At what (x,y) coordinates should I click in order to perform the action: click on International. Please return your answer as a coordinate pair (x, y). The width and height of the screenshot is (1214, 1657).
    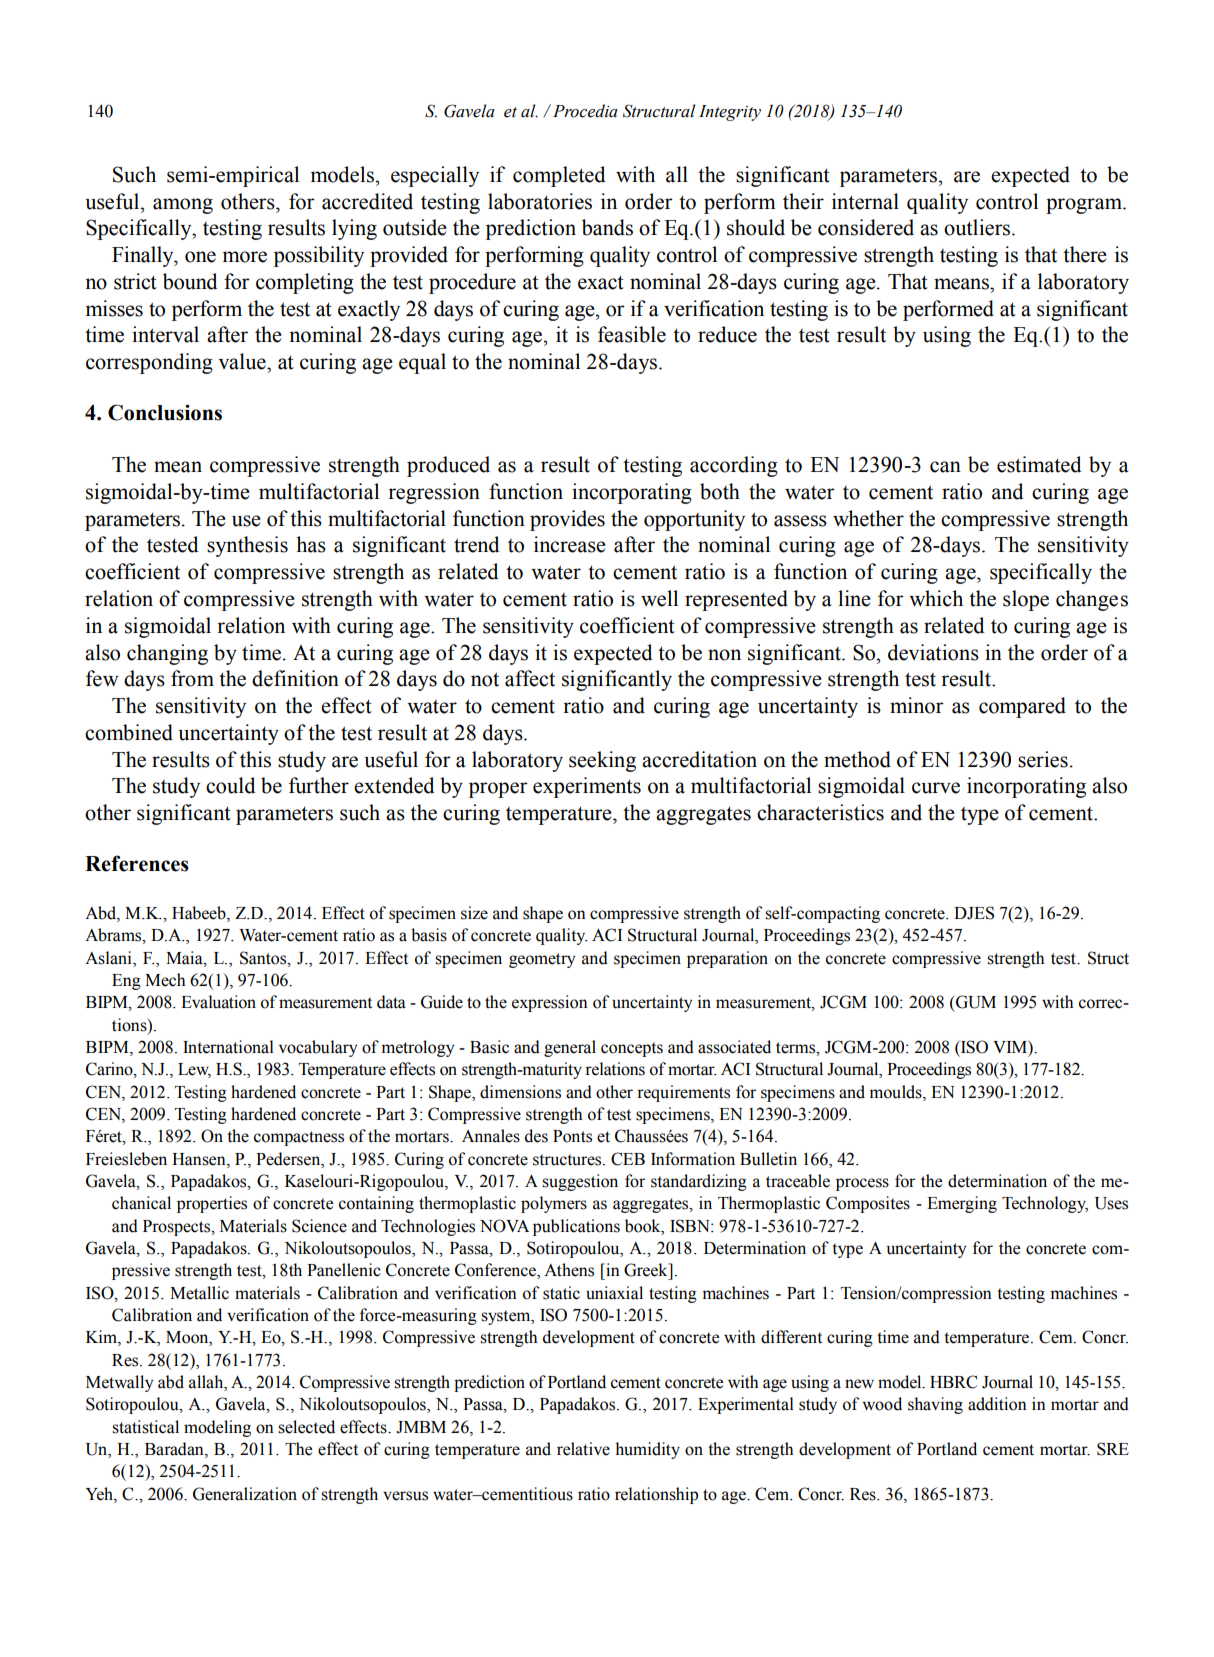
    Looking at the image, I should click on (228, 1047).
